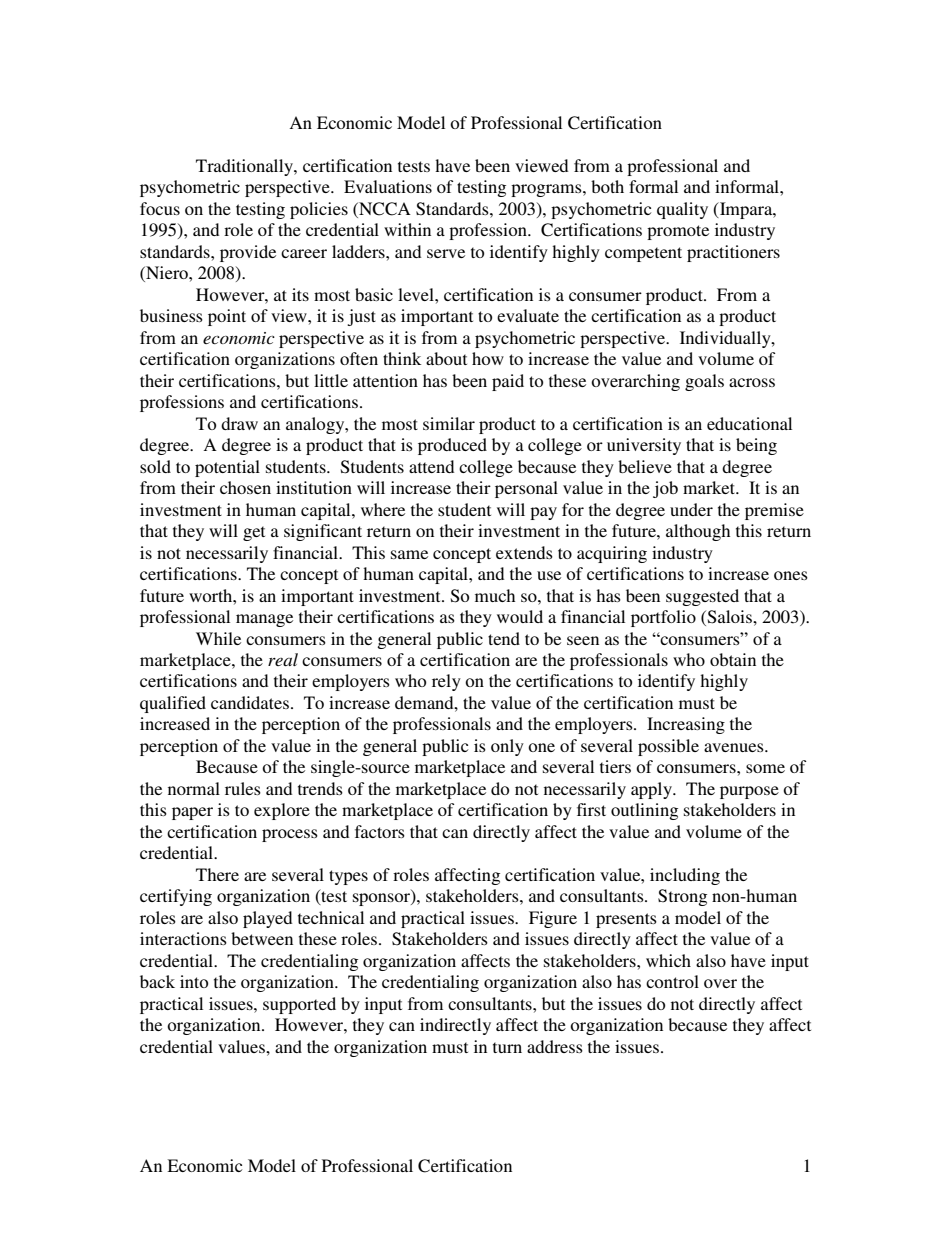  Describe the element at coordinates (194, 981) in the document. I see `into` at that location.
